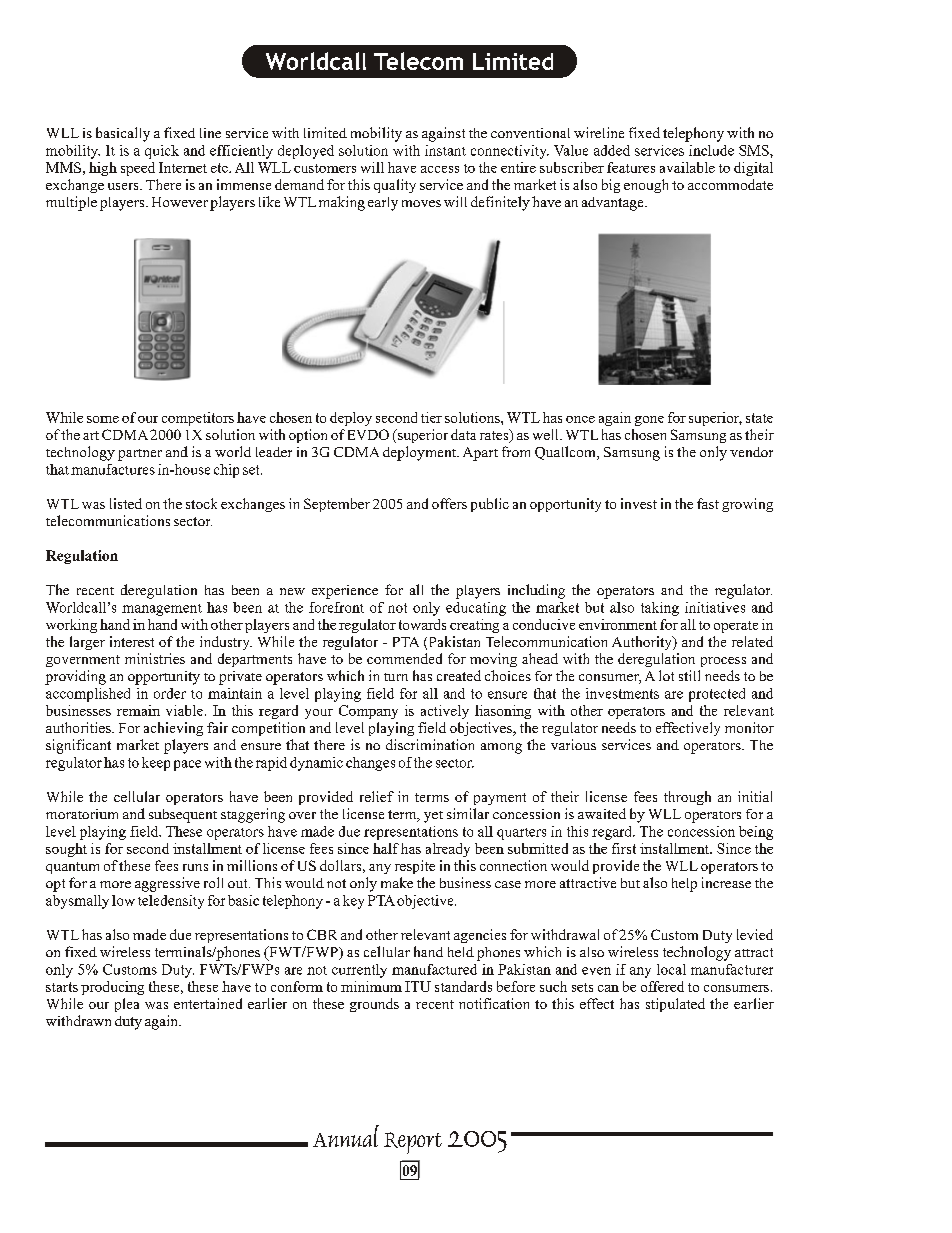 The height and width of the document is (1233, 952). What do you see at coordinates (413, 1143) in the document?
I see `Report` at bounding box center [413, 1143].
